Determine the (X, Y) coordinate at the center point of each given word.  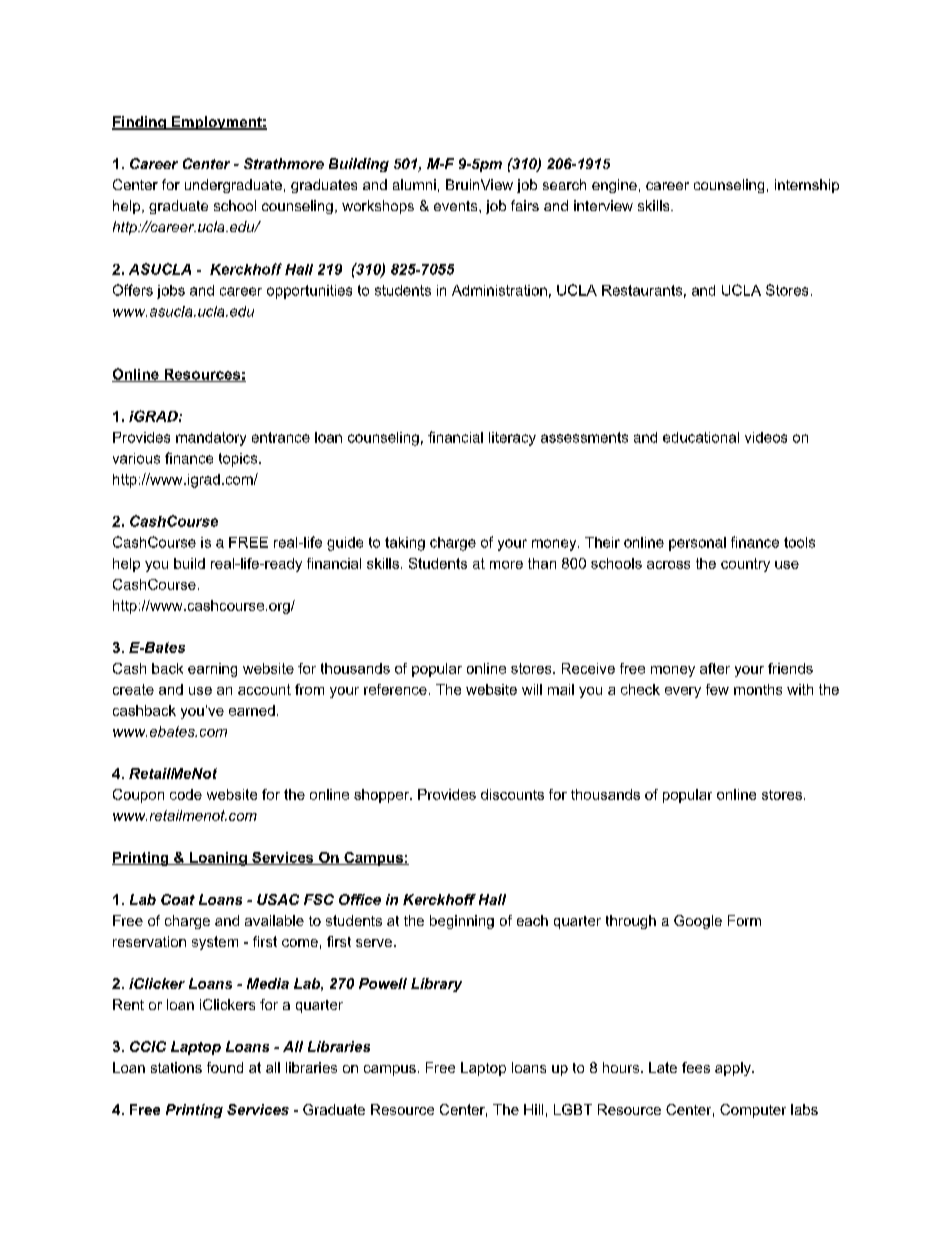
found (225, 1067)
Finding (140, 123)
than (542, 563)
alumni (414, 184)
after (715, 668)
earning (212, 670)
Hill (533, 1109)
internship (807, 186)
